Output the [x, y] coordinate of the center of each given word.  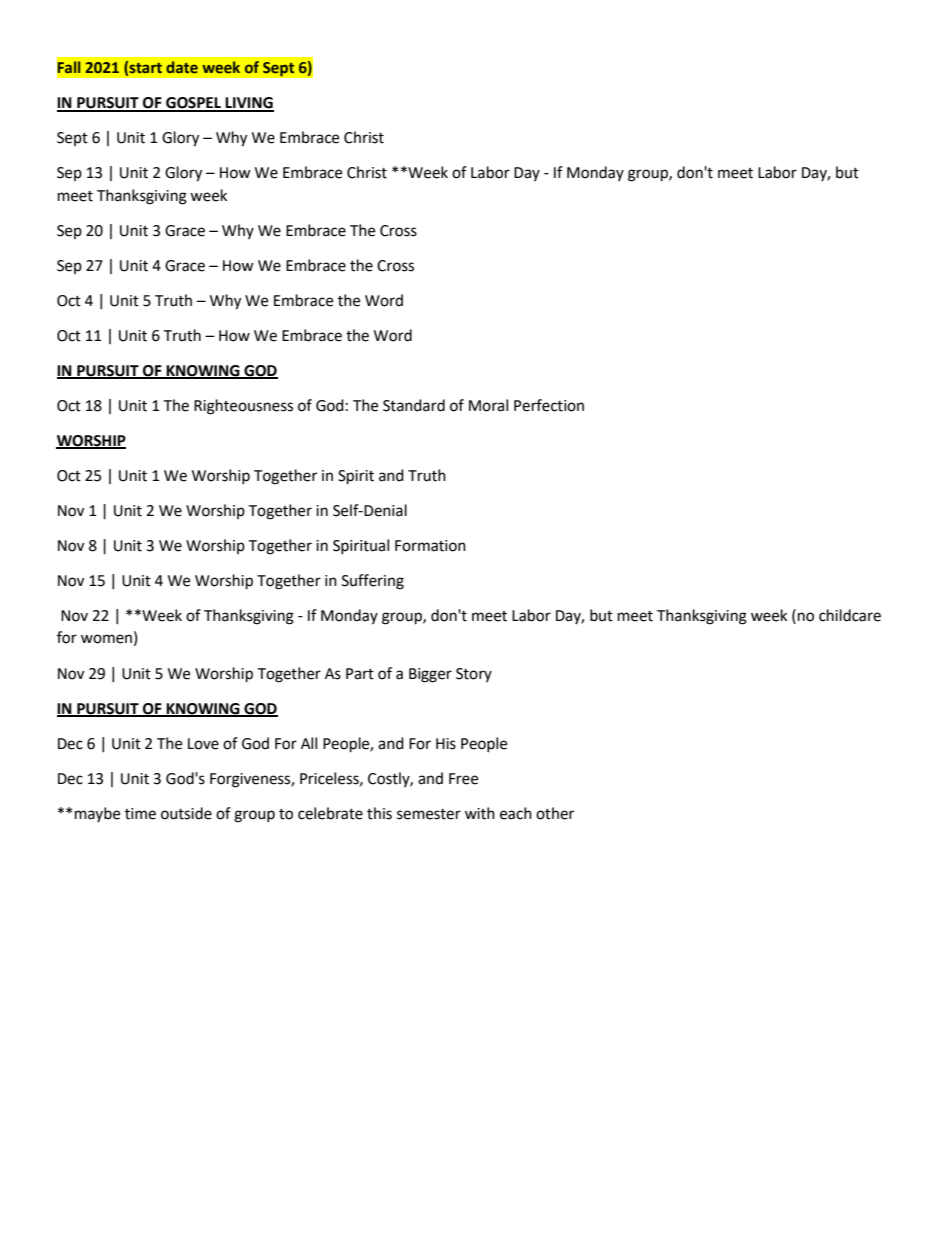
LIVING [249, 104]
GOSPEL [193, 104]
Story [474, 675]
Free [463, 779]
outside [186, 813]
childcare [850, 615]
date [182, 67]
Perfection [549, 405]
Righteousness [243, 407]
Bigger [430, 675]
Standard [414, 405]
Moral [488, 405]
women [106, 639]
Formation [430, 546]
